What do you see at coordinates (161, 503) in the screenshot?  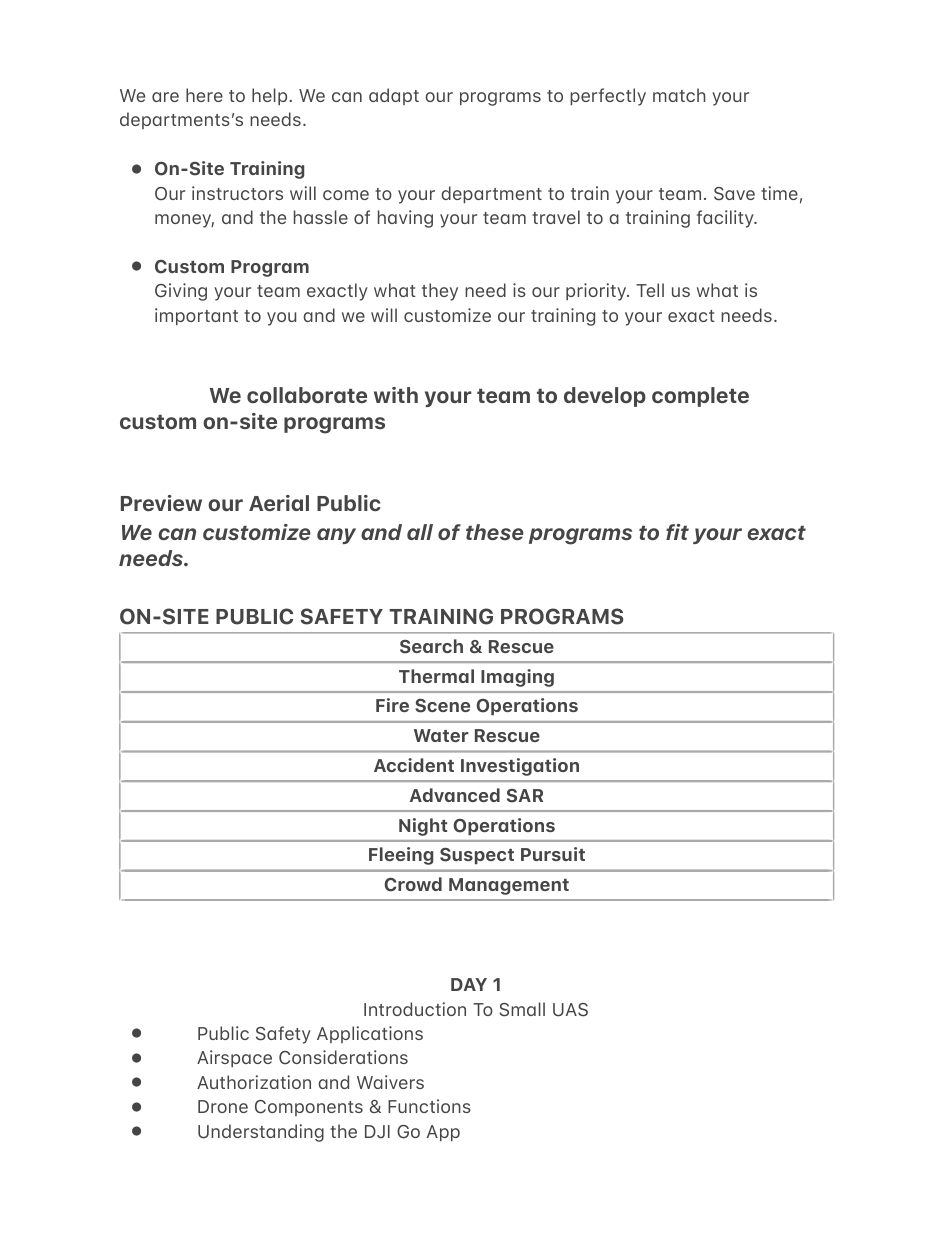 I see `Preview` at bounding box center [161, 503].
